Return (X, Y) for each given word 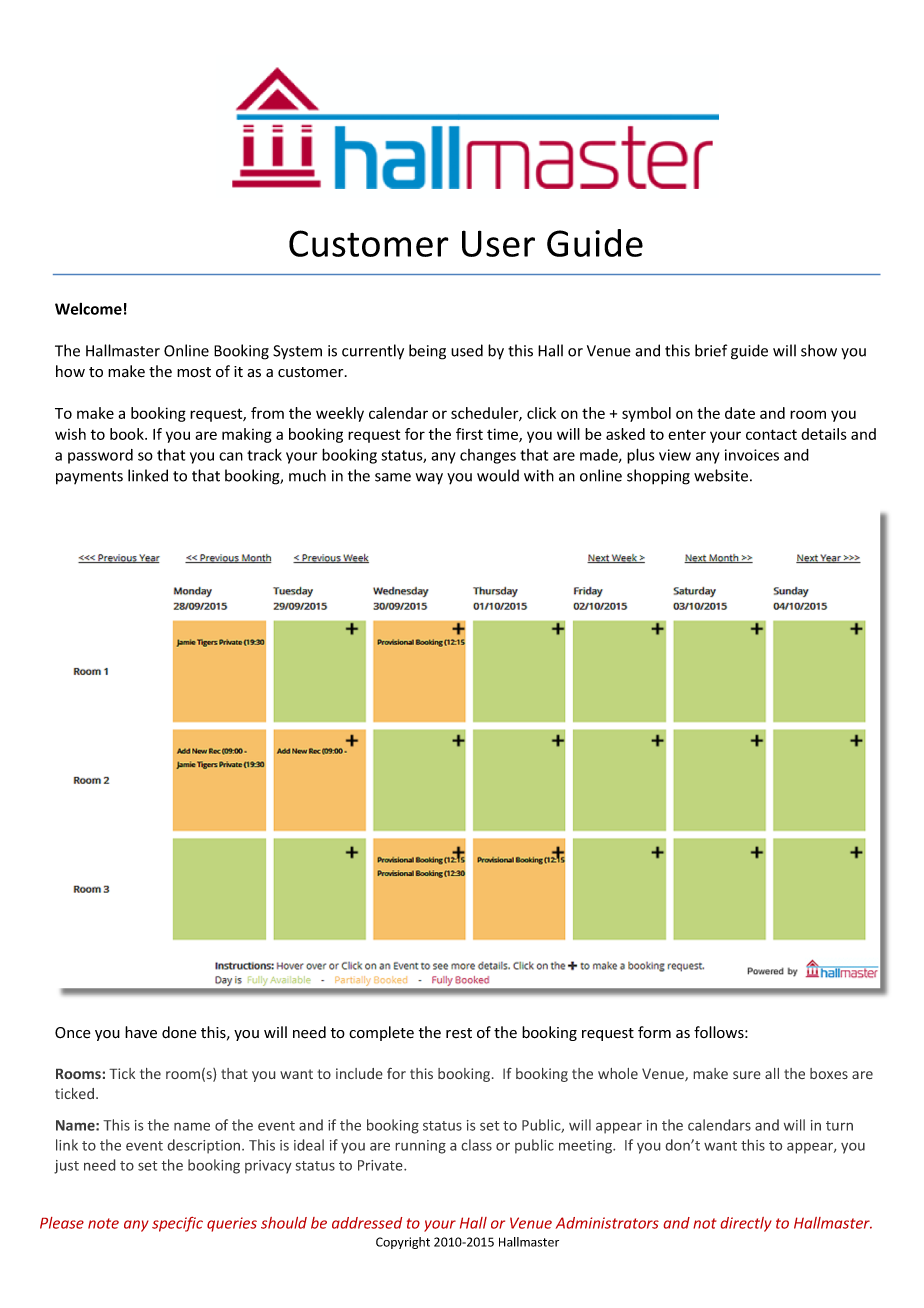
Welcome (88, 309)
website (722, 475)
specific (177, 1224)
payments (89, 478)
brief (711, 350)
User (498, 243)
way (429, 479)
